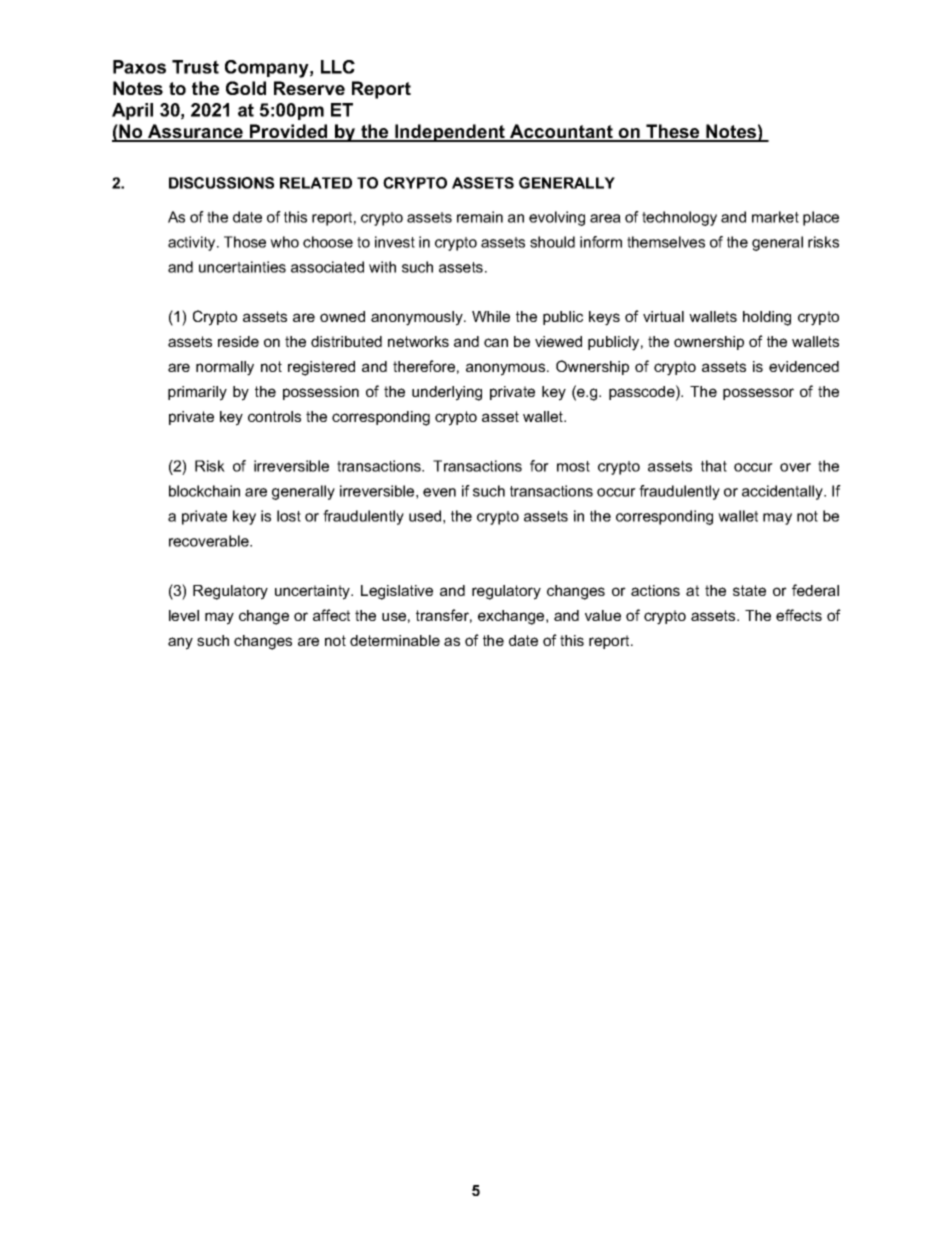 The height and width of the screenshot is (1233, 952). What do you see at coordinates (184, 615) in the screenshot?
I see `level` at bounding box center [184, 615].
